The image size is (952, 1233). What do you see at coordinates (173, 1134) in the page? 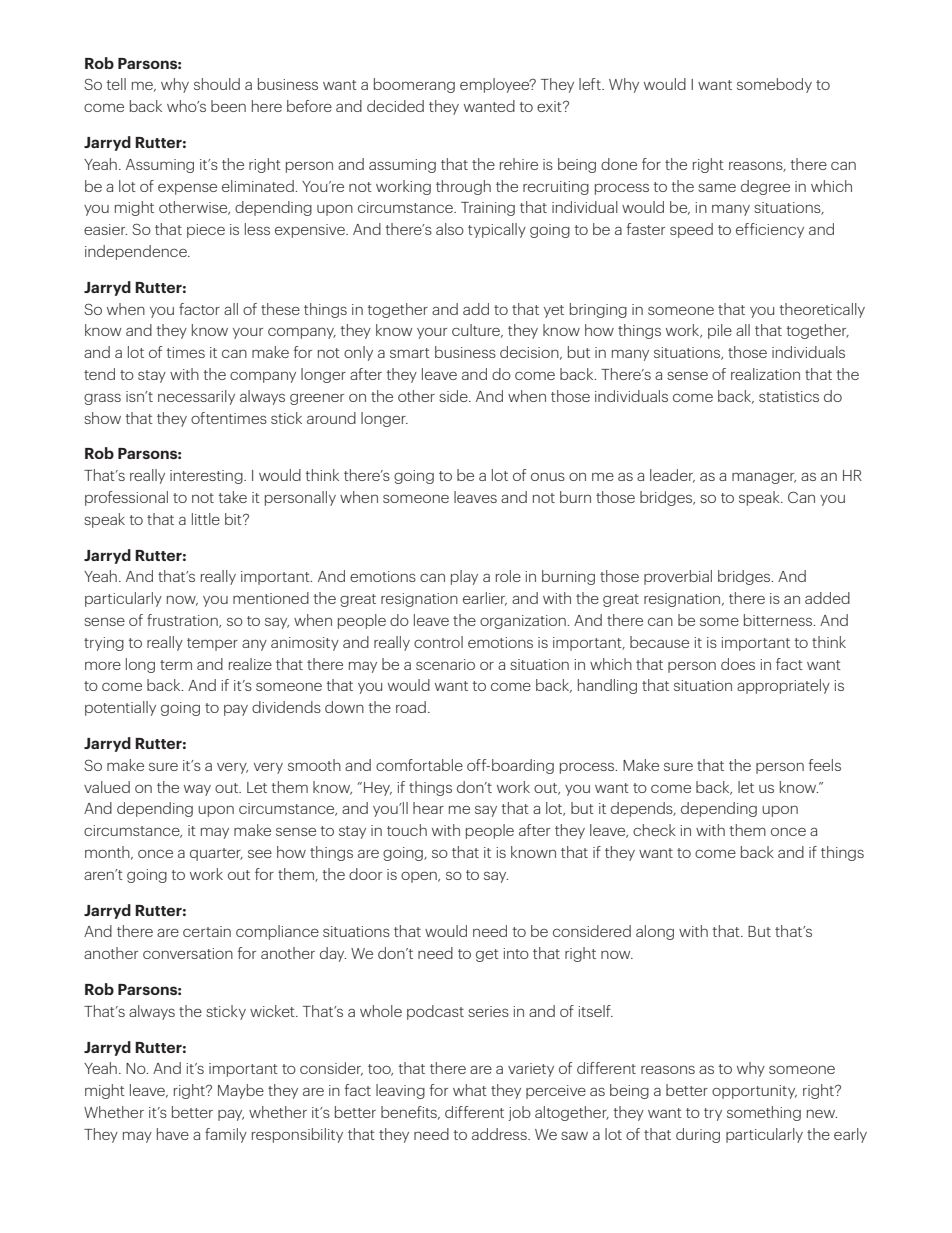
I see `have` at bounding box center [173, 1134].
